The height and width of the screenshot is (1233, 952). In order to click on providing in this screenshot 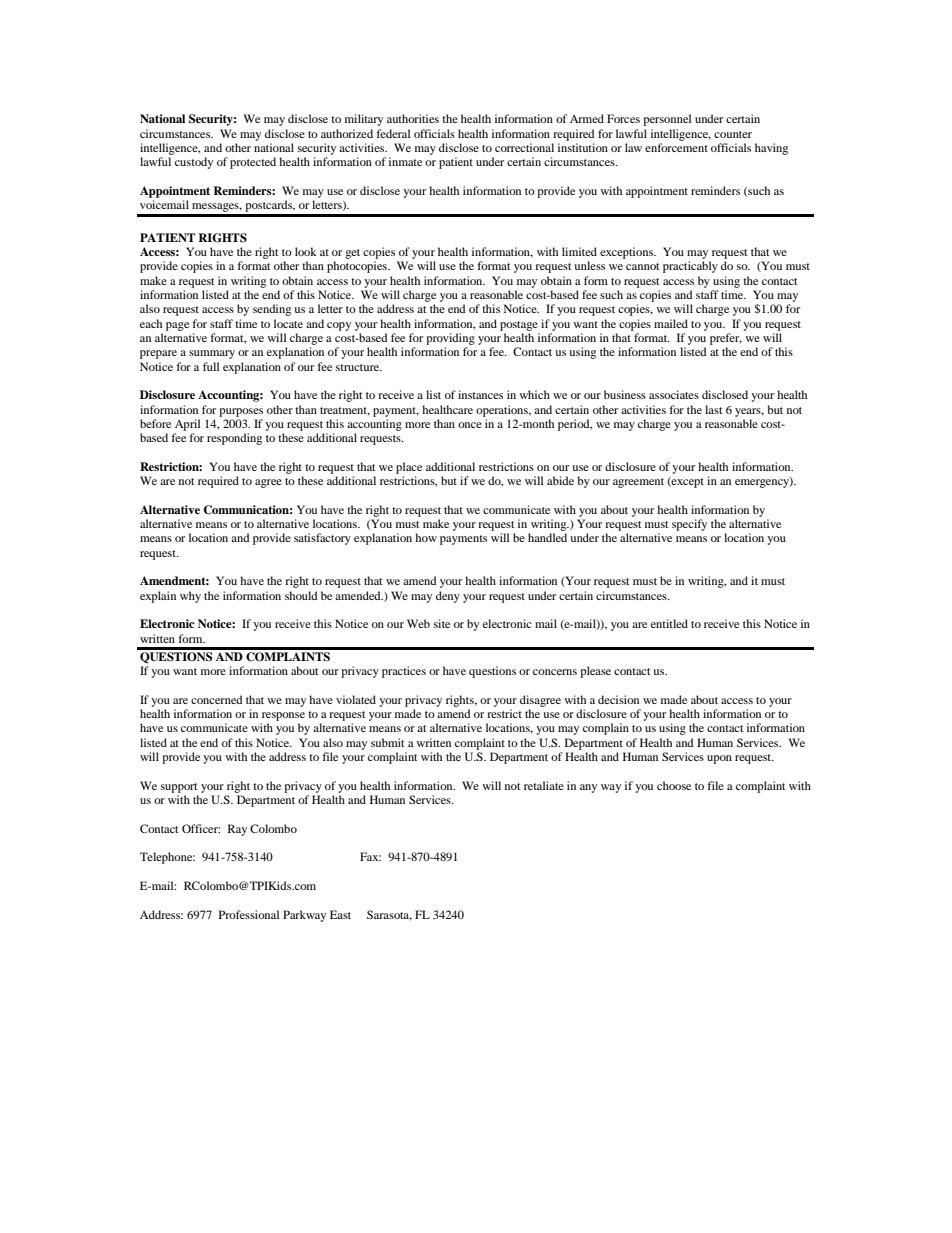, I will do `click(450, 339)`.
